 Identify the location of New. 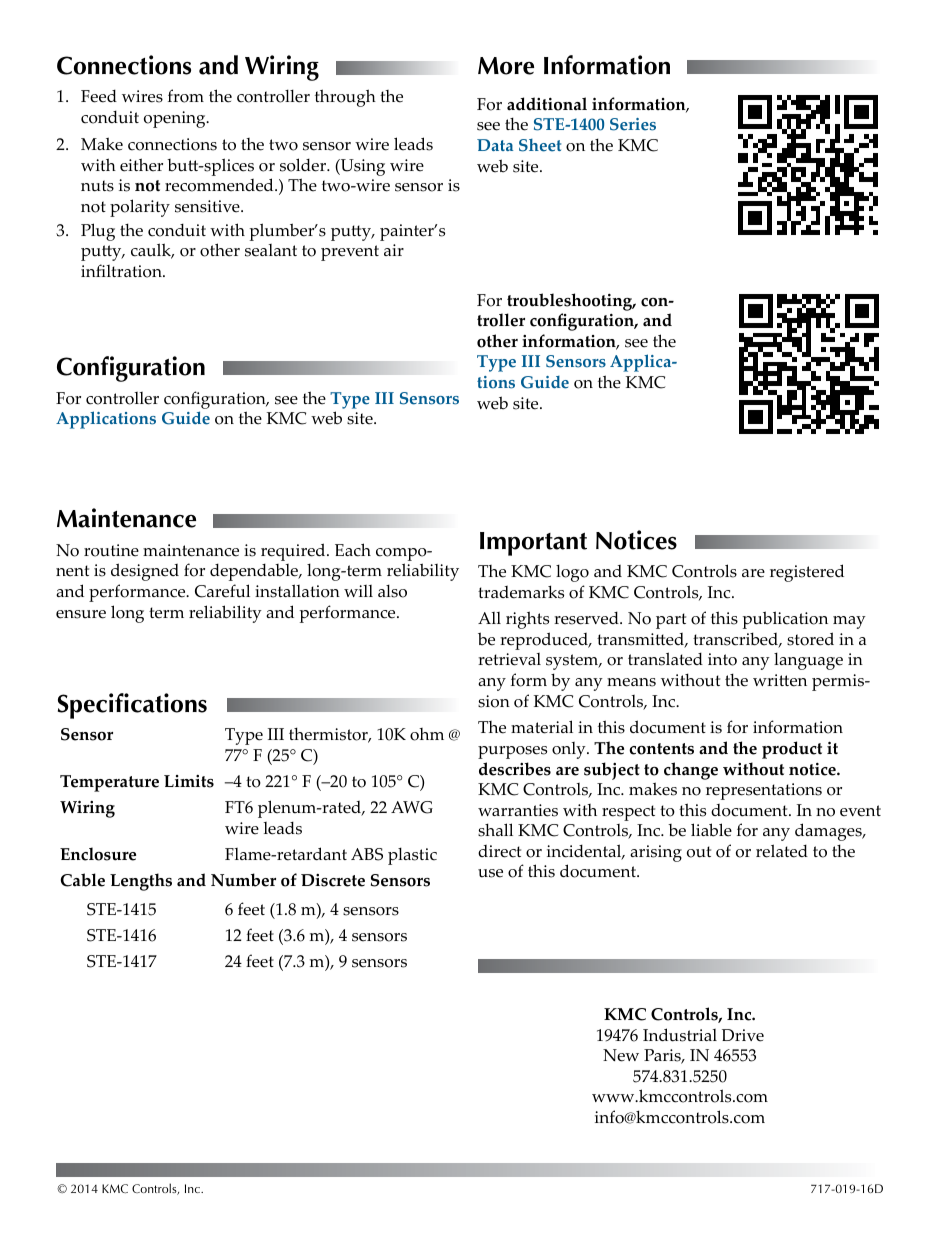
(621, 1055).
